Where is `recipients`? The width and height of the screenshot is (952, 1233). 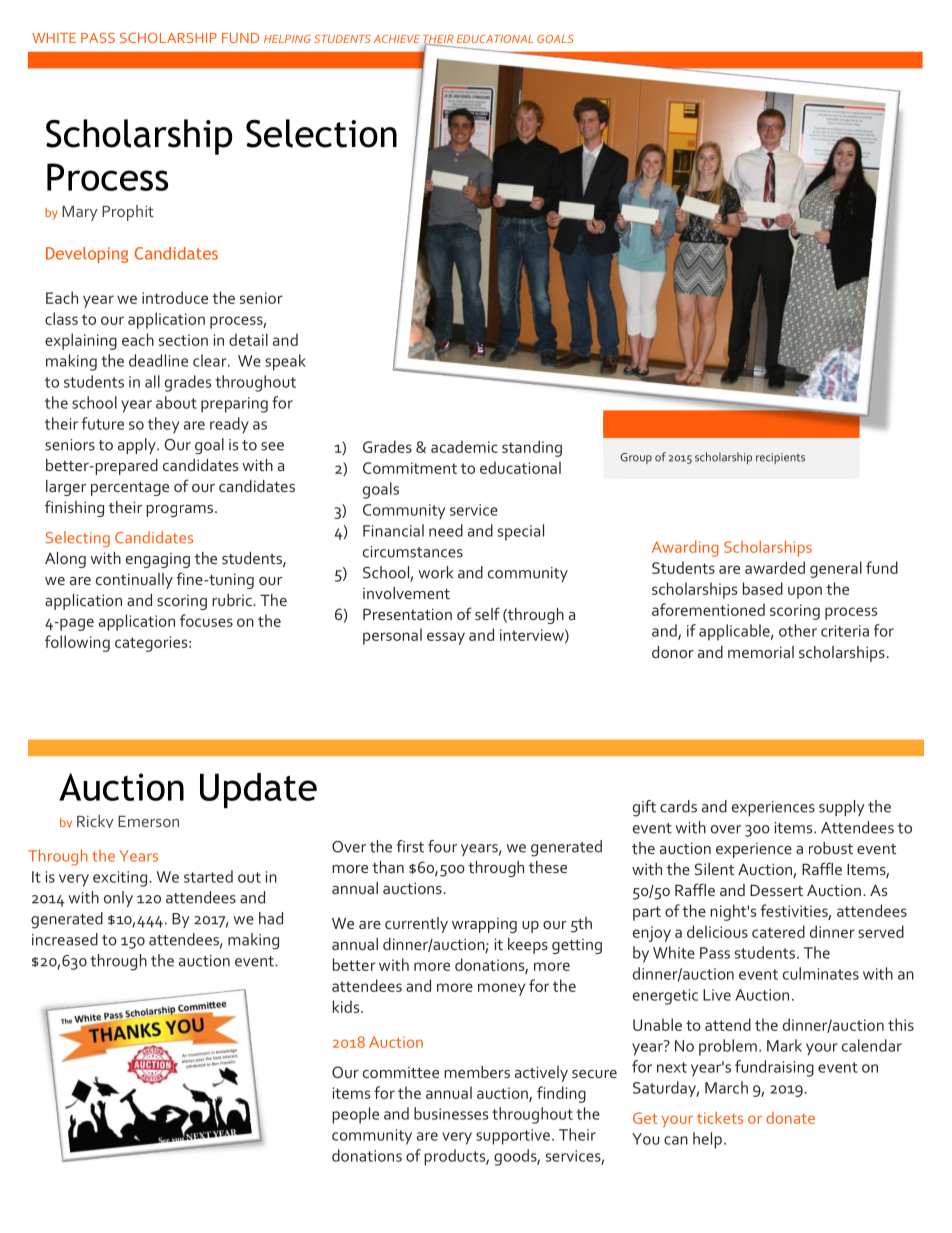
recipients is located at coordinates (780, 458).
